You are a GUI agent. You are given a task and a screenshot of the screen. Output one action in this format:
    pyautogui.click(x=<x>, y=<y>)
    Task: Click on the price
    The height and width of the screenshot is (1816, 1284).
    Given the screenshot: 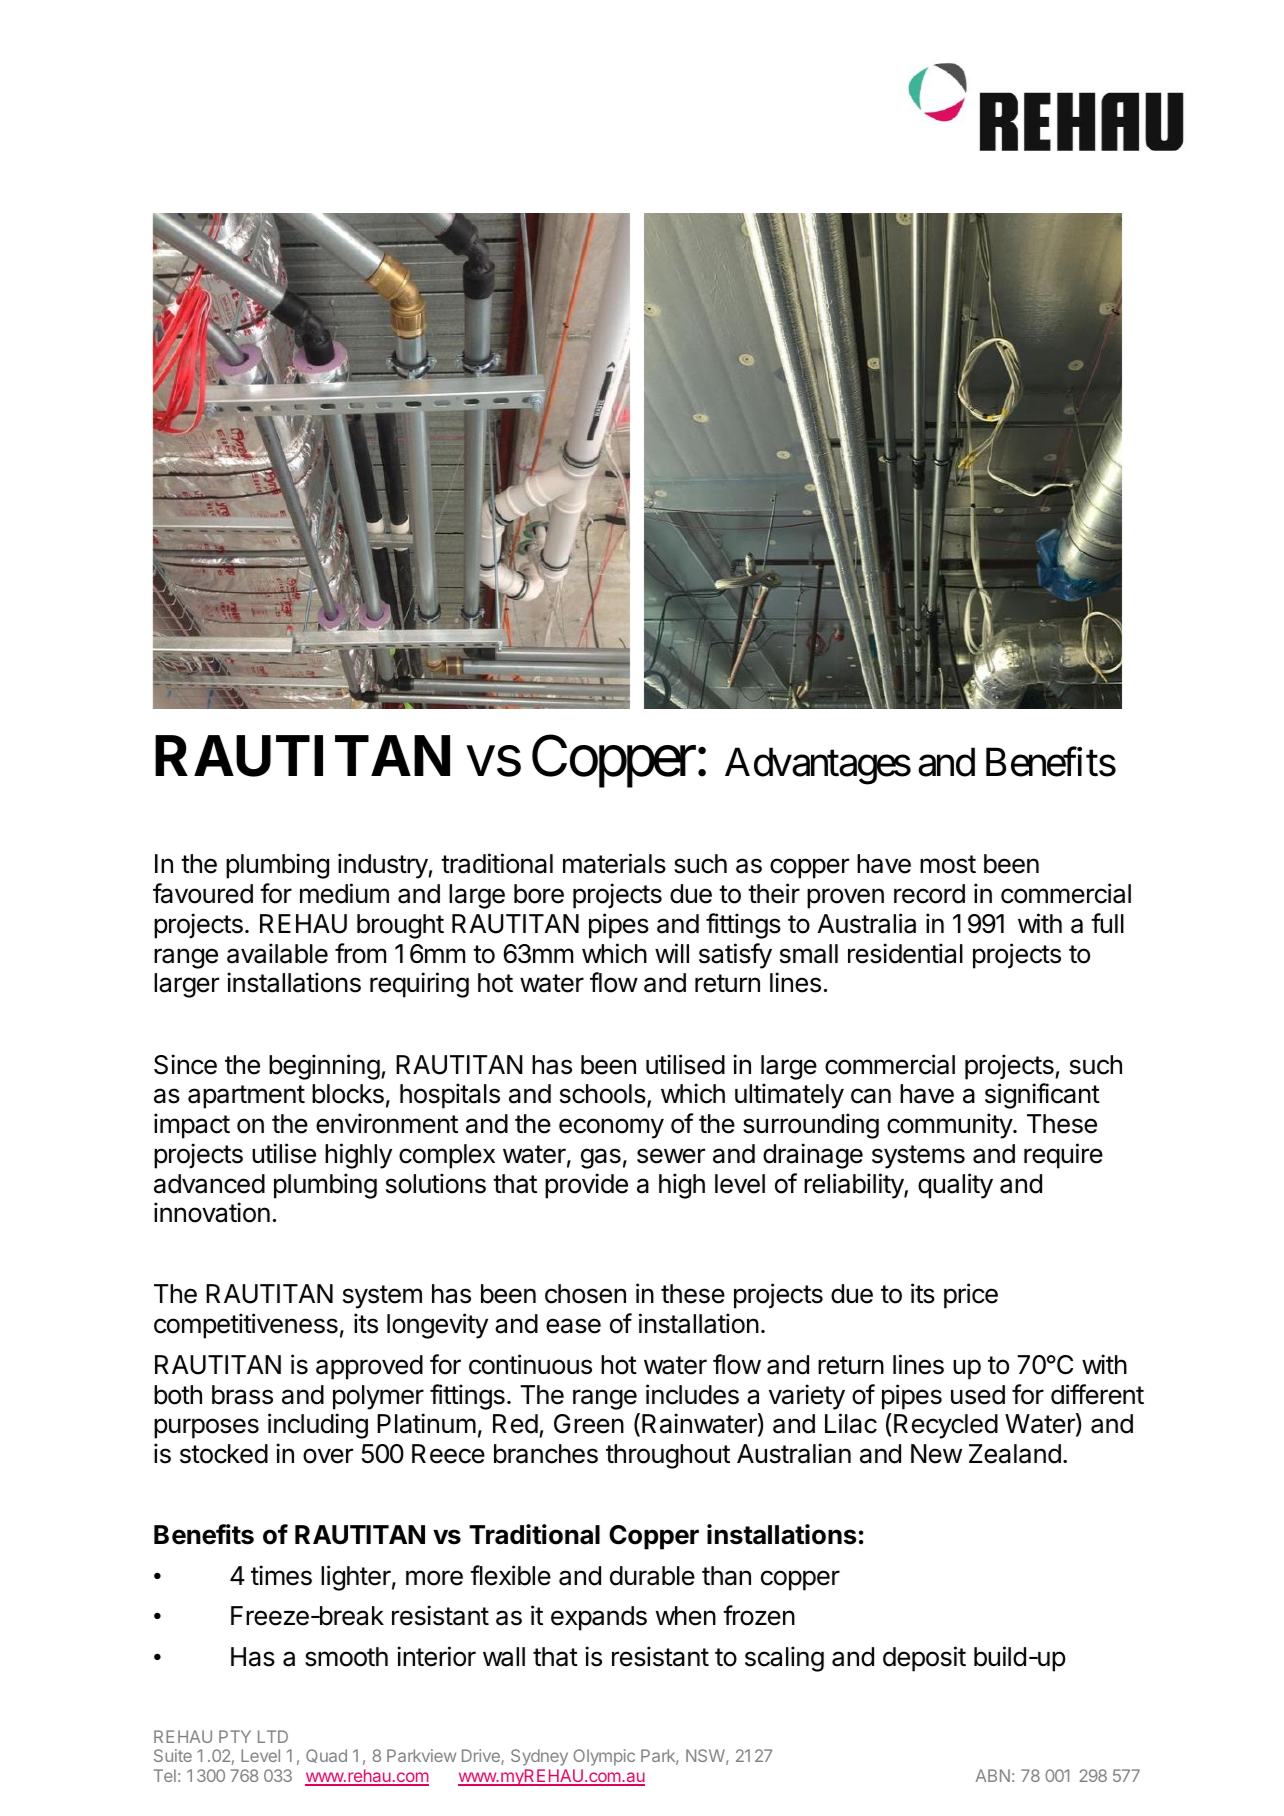 What is the action you would take?
    pyautogui.click(x=971, y=1296)
